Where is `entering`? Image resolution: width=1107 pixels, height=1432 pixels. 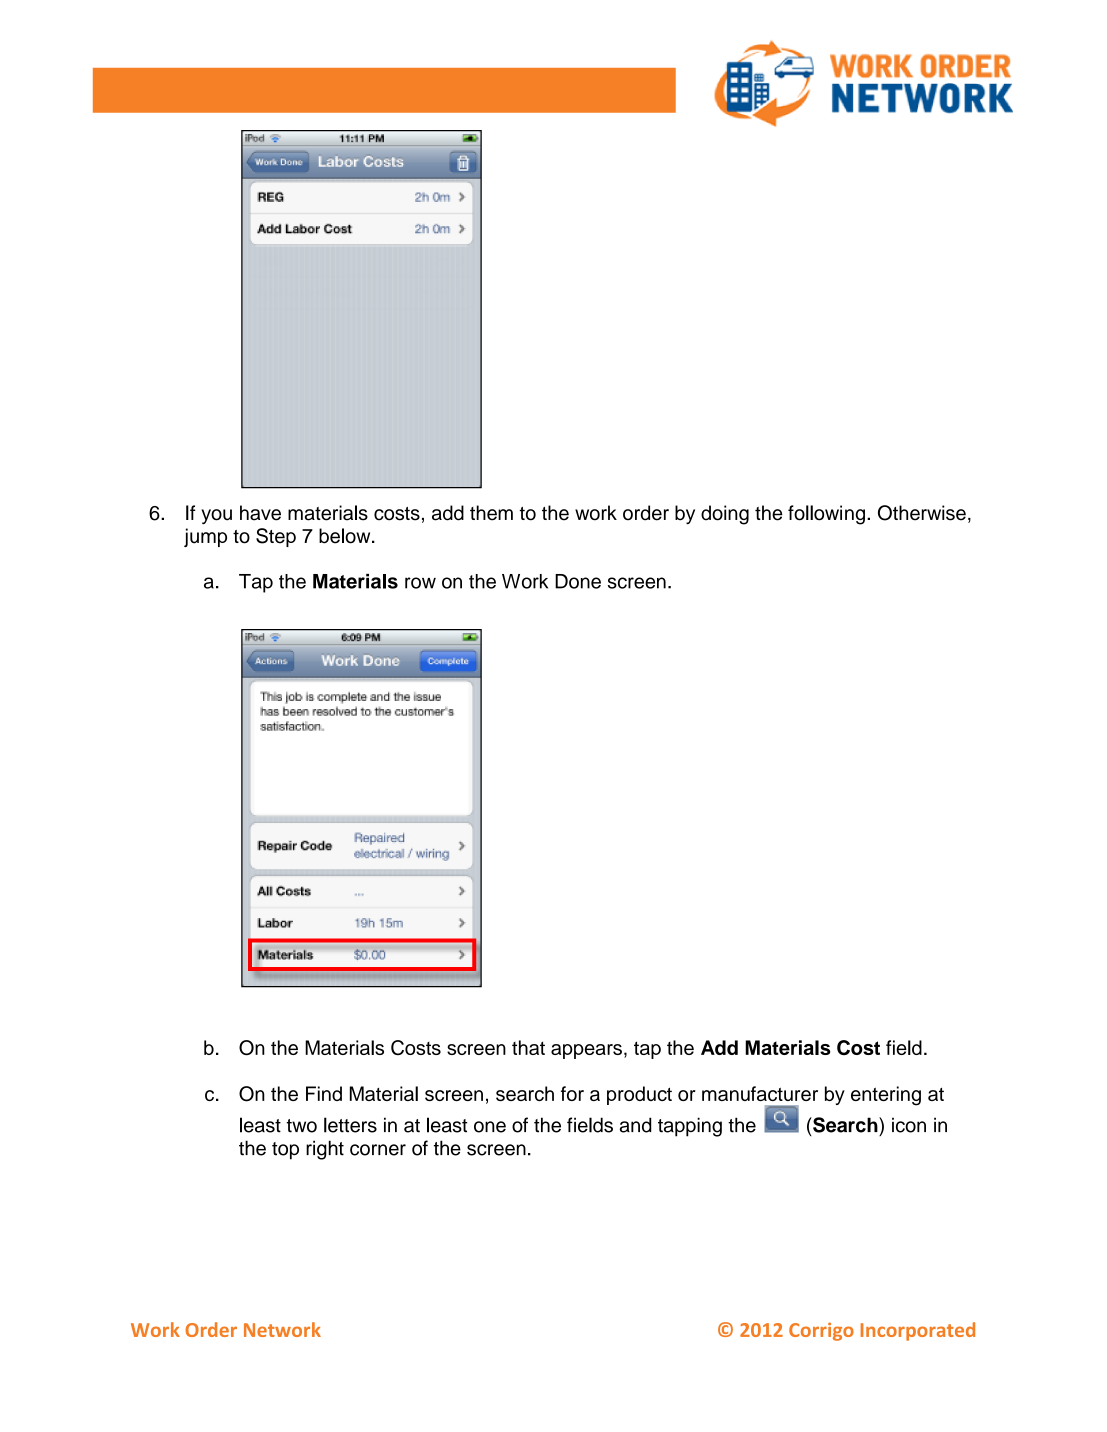 entering is located at coordinates (886, 1096).
